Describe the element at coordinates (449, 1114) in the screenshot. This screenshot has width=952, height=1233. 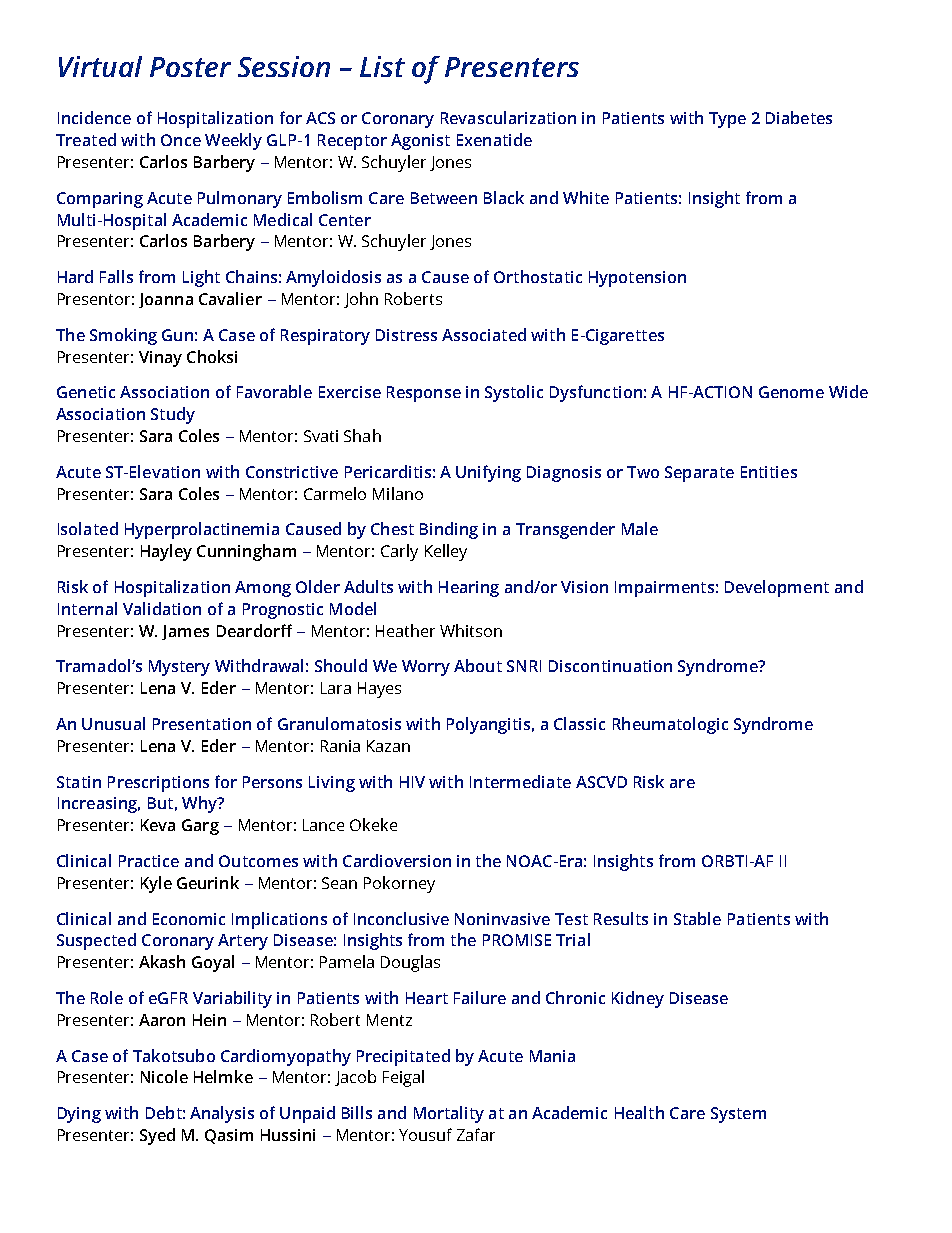
I see `Mortality` at that location.
